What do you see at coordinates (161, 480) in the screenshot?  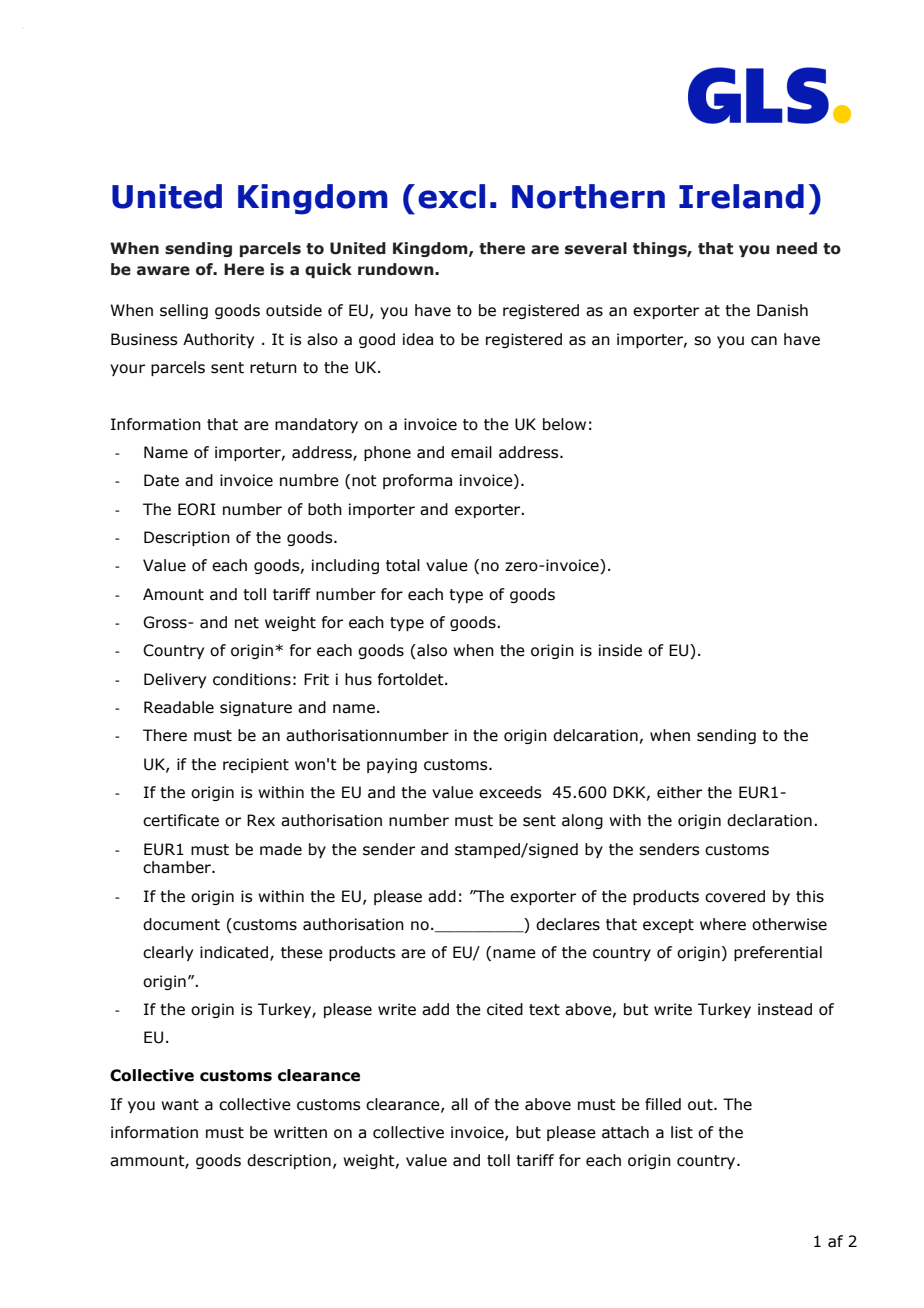 I see `Date` at bounding box center [161, 480].
